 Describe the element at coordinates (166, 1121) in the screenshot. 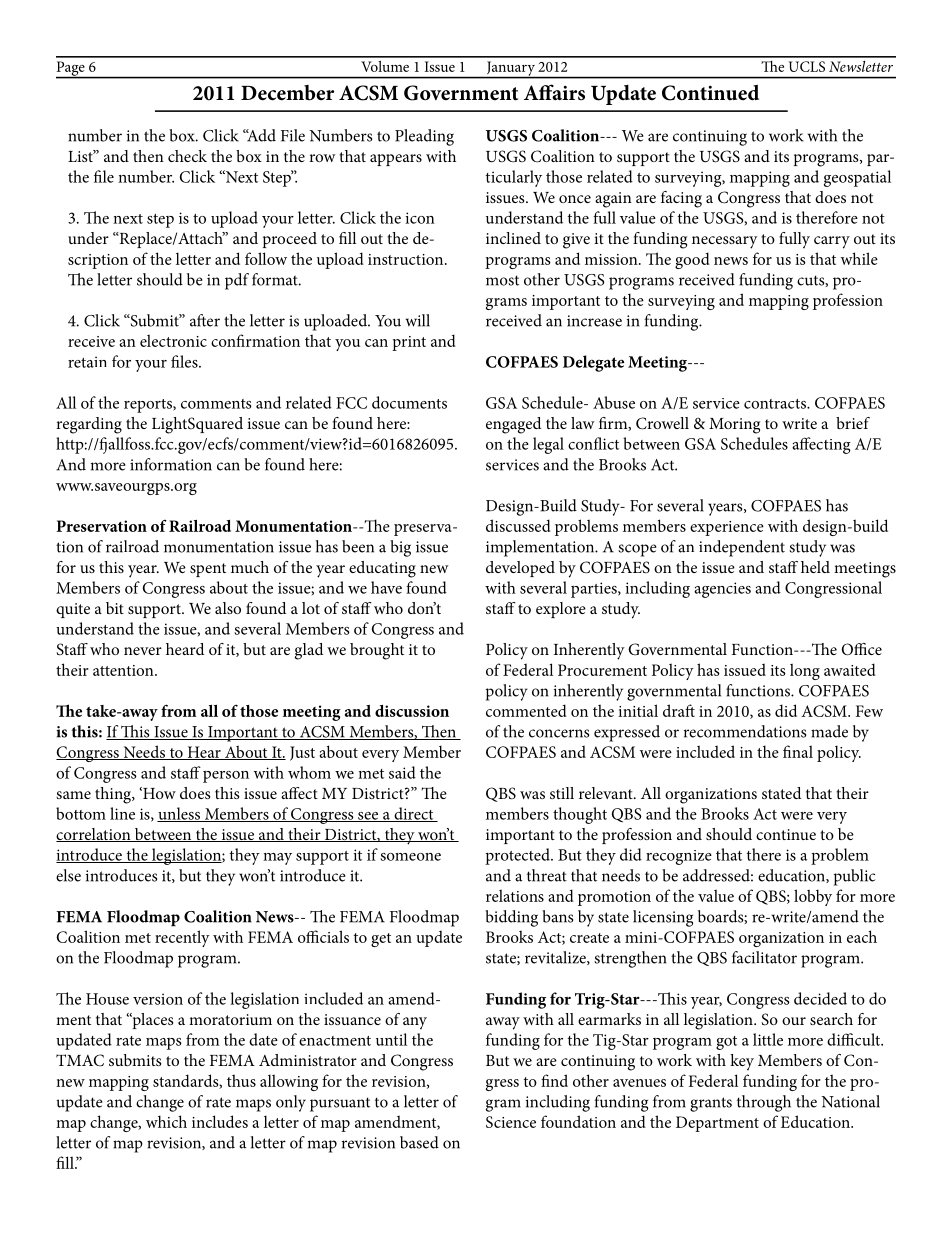

I see `which` at that location.
